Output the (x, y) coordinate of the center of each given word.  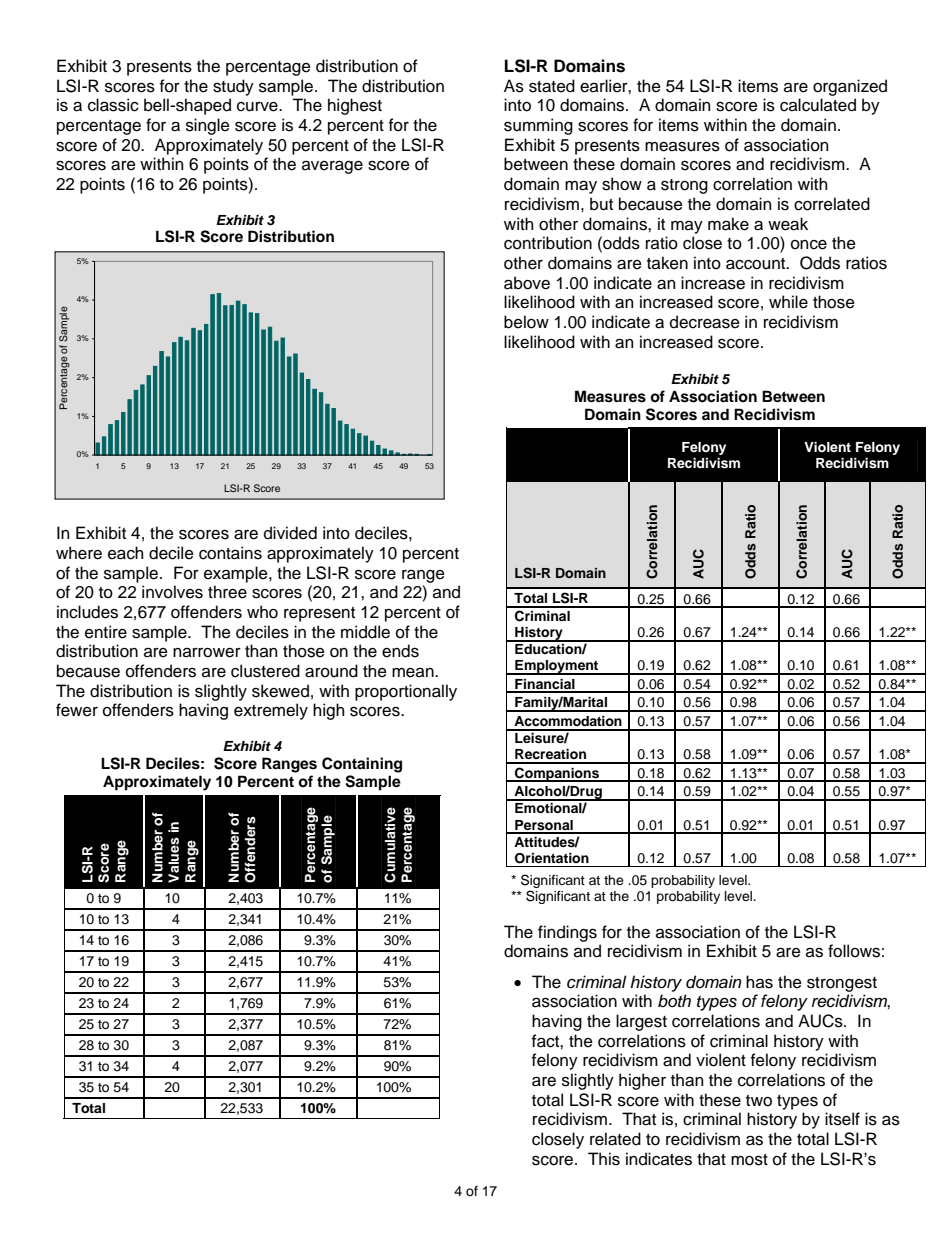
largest (641, 1022)
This (604, 1159)
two (759, 1101)
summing (538, 126)
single (208, 126)
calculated (818, 105)
